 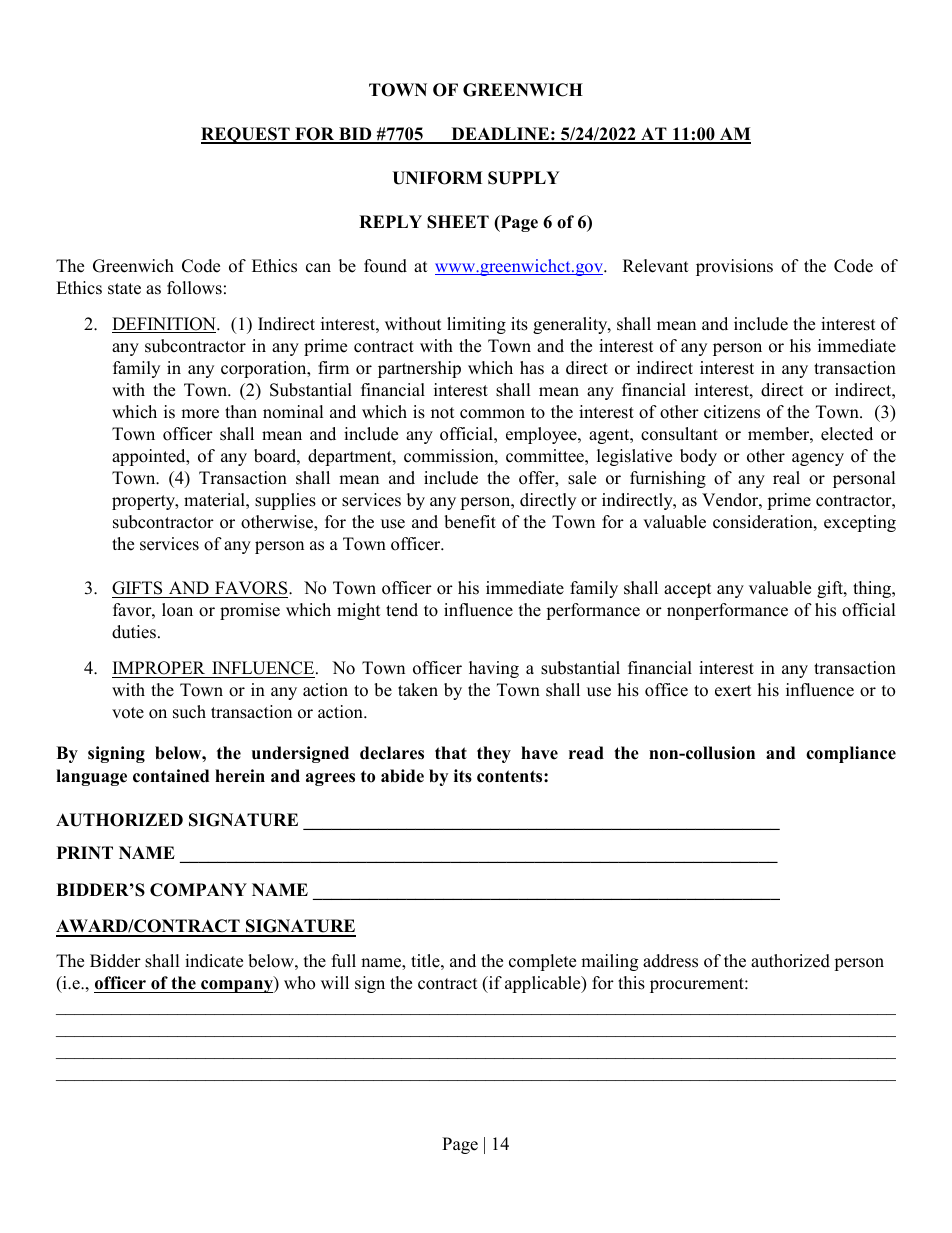 I want to click on indicate, so click(x=214, y=961).
